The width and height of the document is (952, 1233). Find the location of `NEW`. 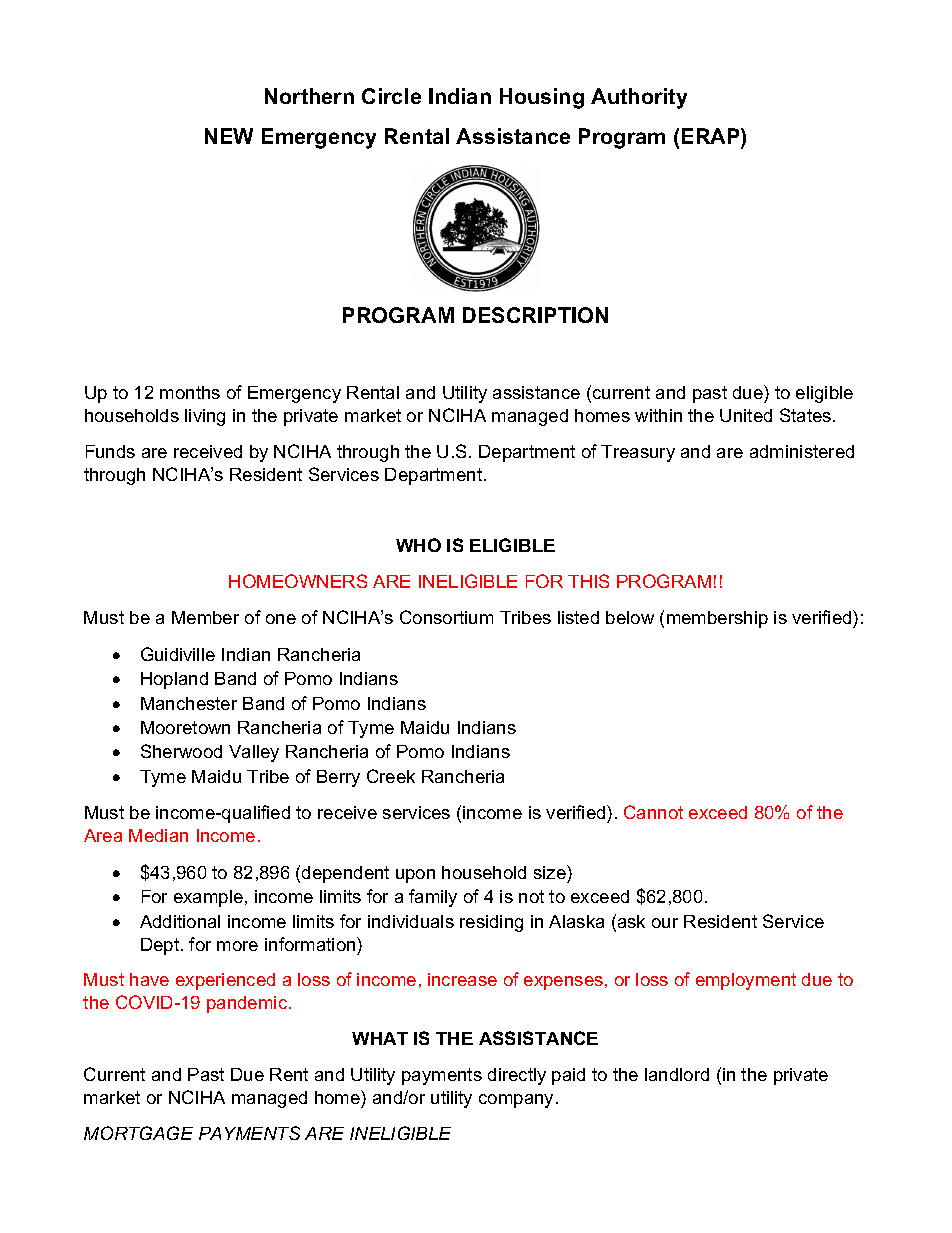

NEW is located at coordinates (229, 136).
